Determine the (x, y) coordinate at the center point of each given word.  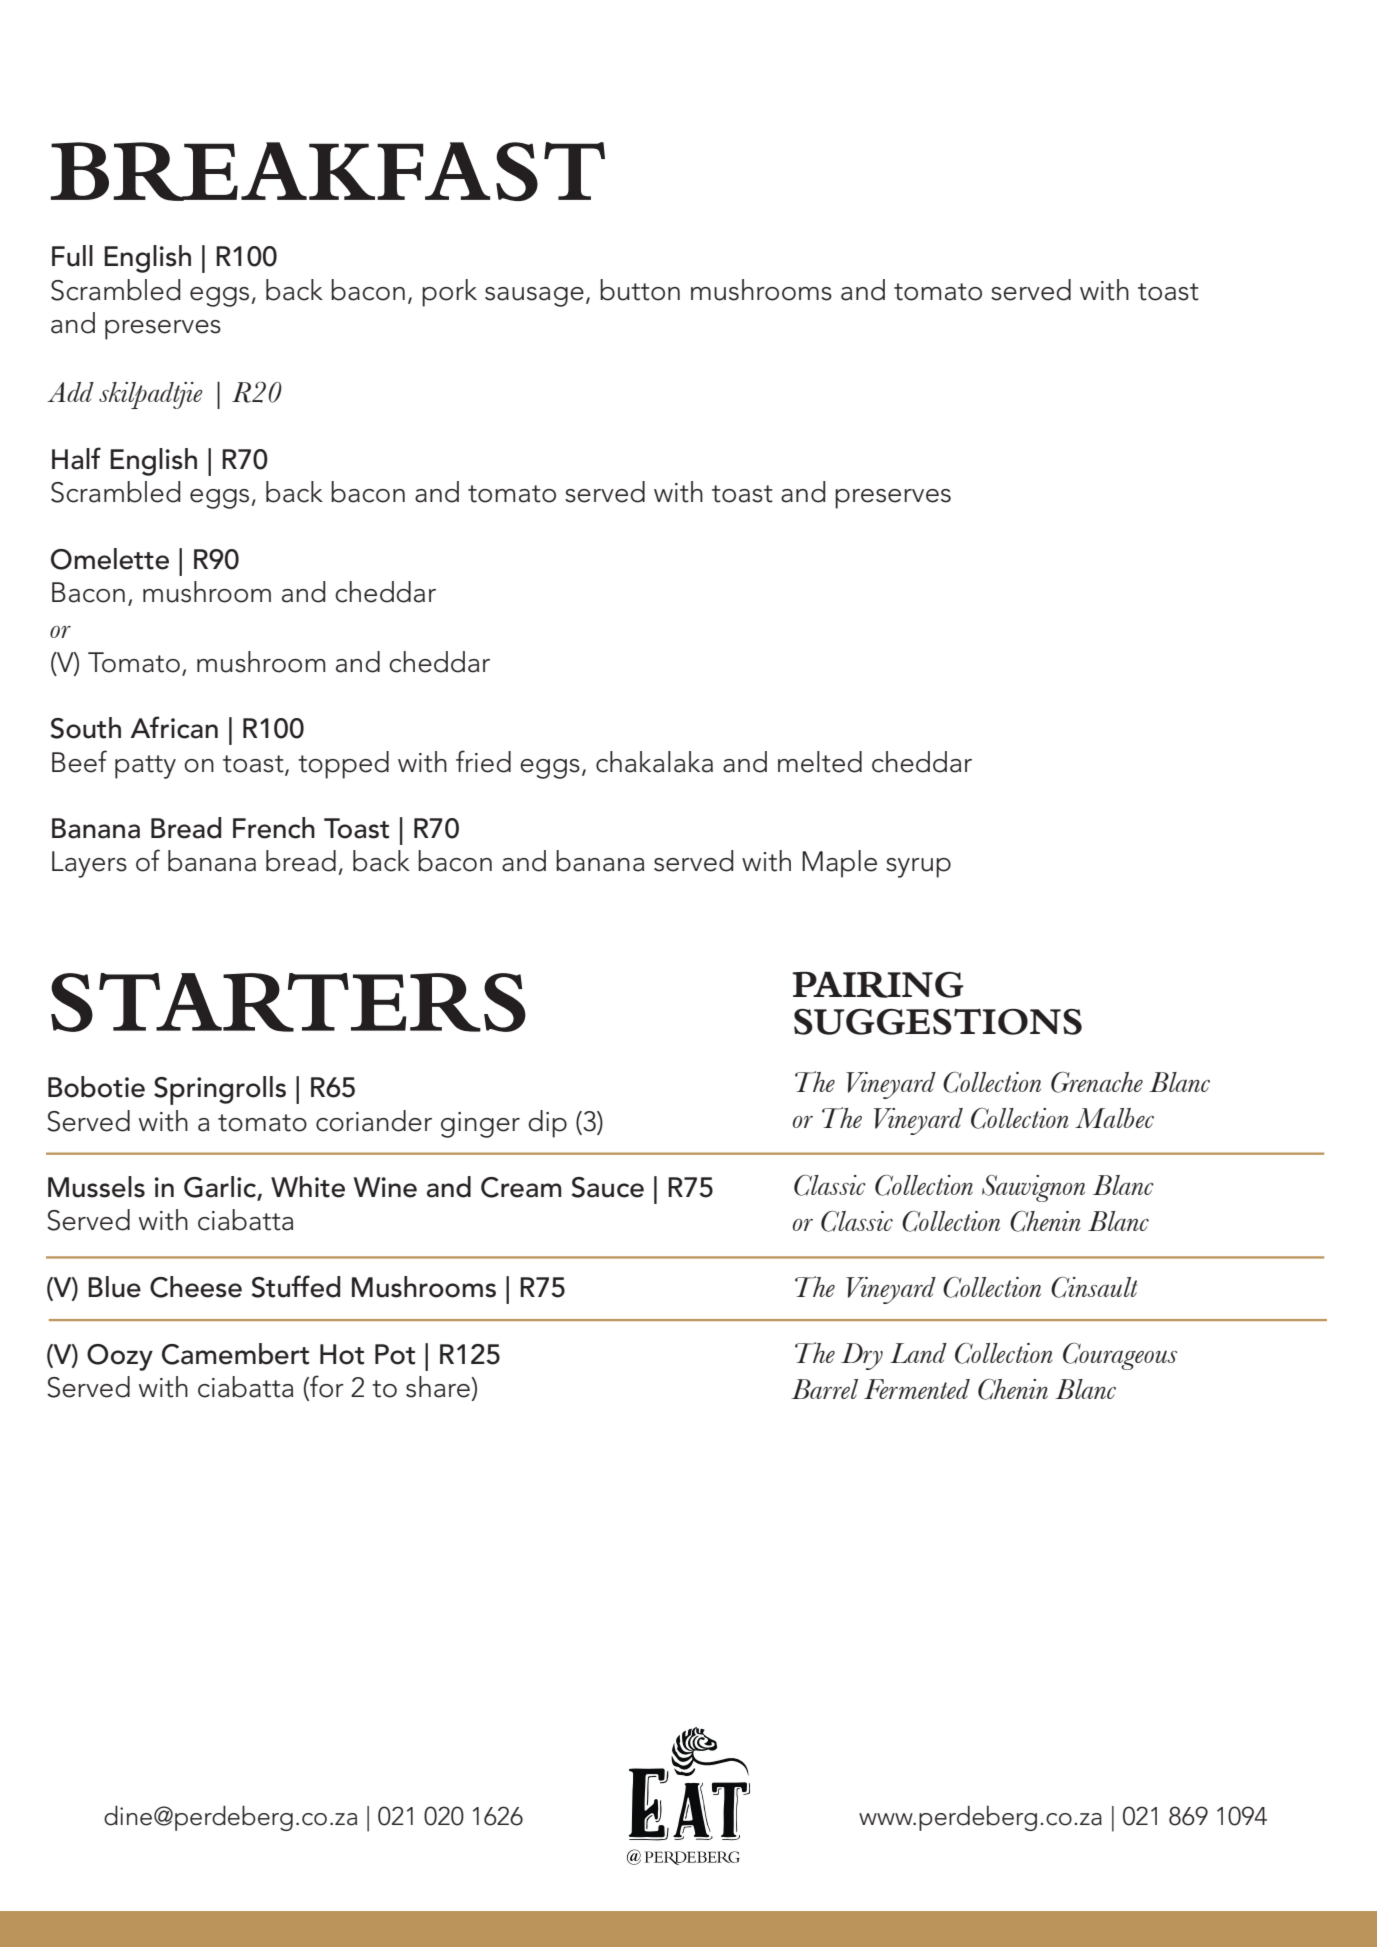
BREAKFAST (328, 171)
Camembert (235, 1354)
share (439, 1387)
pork (449, 293)
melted (820, 762)
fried (483, 761)
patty (145, 767)
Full (72, 256)
